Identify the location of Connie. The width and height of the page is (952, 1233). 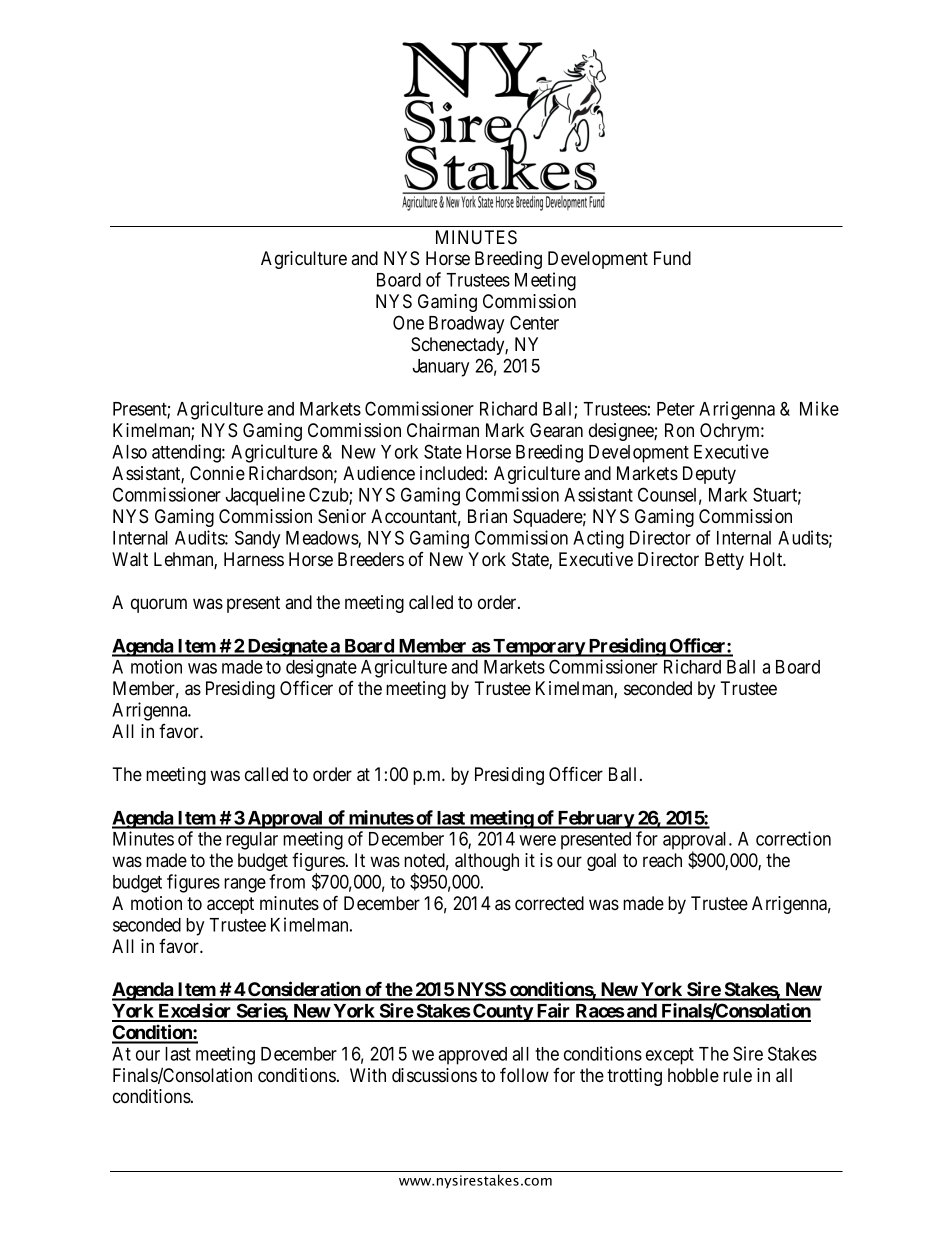
(217, 473).
